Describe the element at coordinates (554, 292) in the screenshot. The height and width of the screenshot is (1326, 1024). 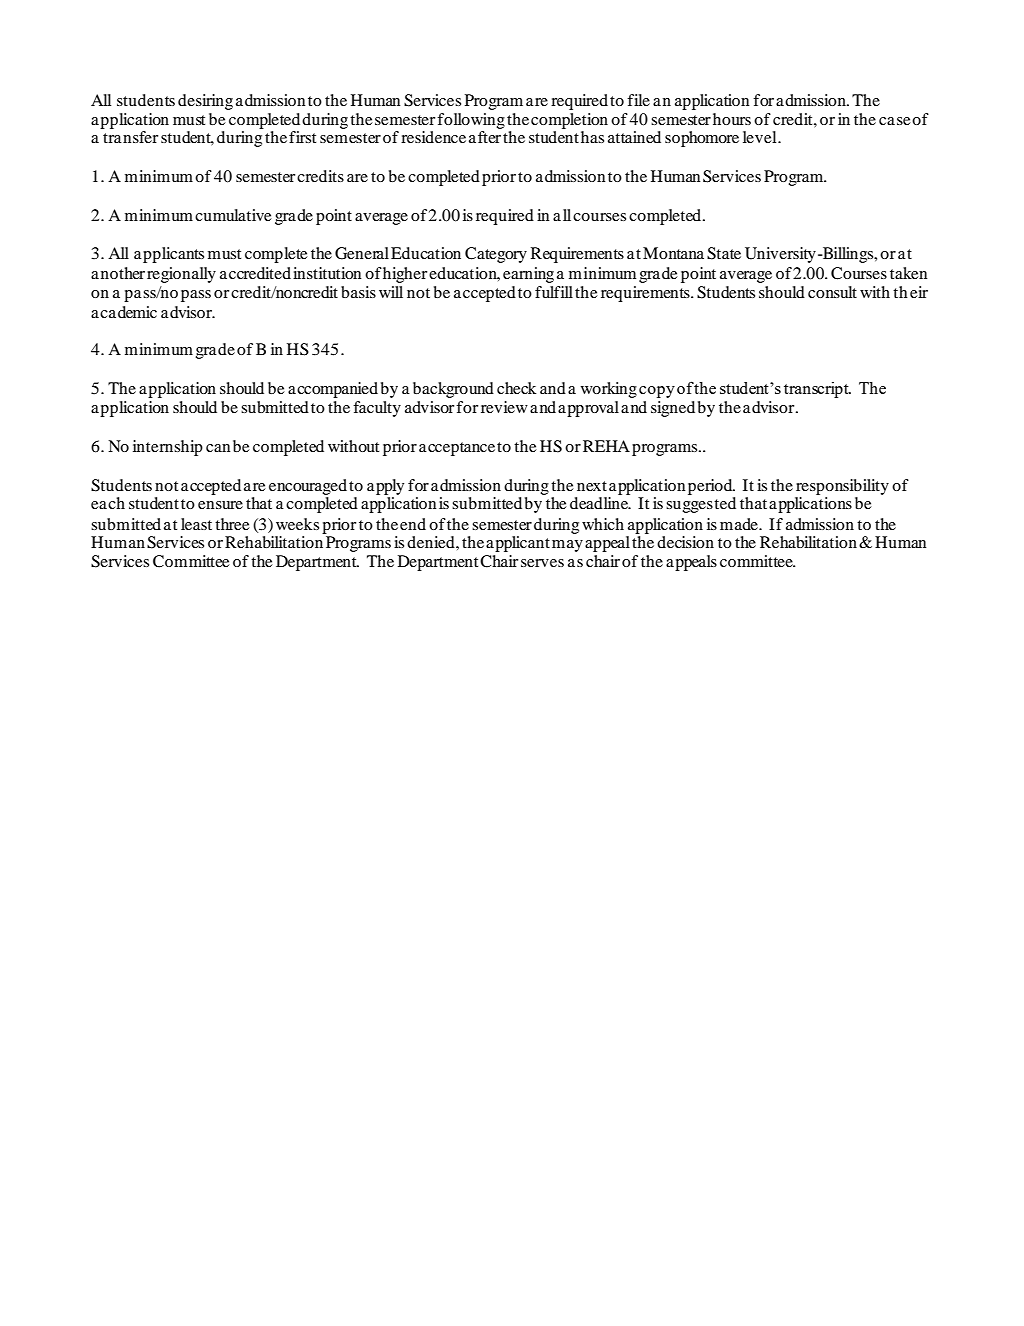
I see `fulfill` at that location.
